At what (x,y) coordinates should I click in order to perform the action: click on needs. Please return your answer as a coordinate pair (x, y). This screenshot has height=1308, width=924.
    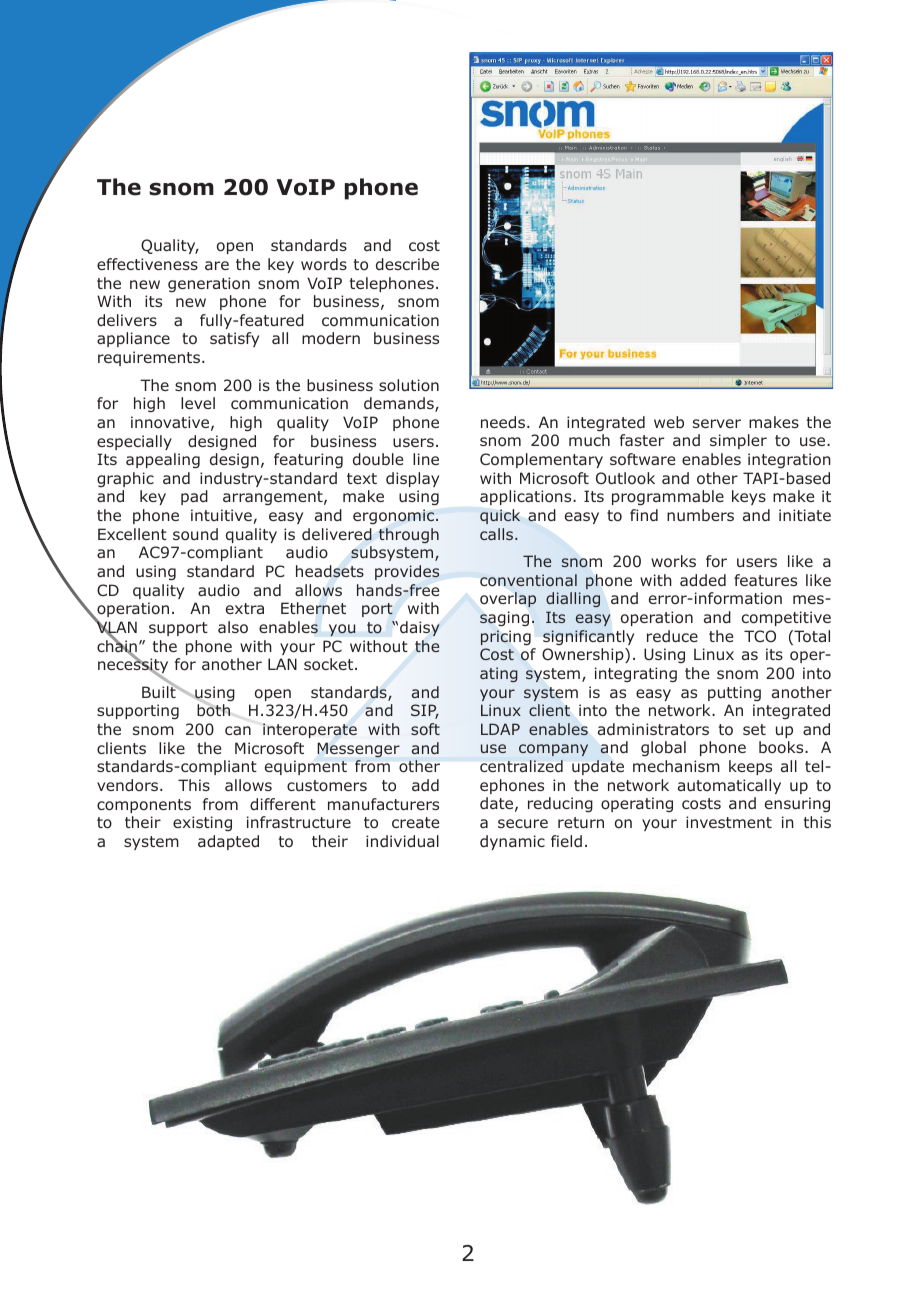
    Looking at the image, I should click on (504, 422).
